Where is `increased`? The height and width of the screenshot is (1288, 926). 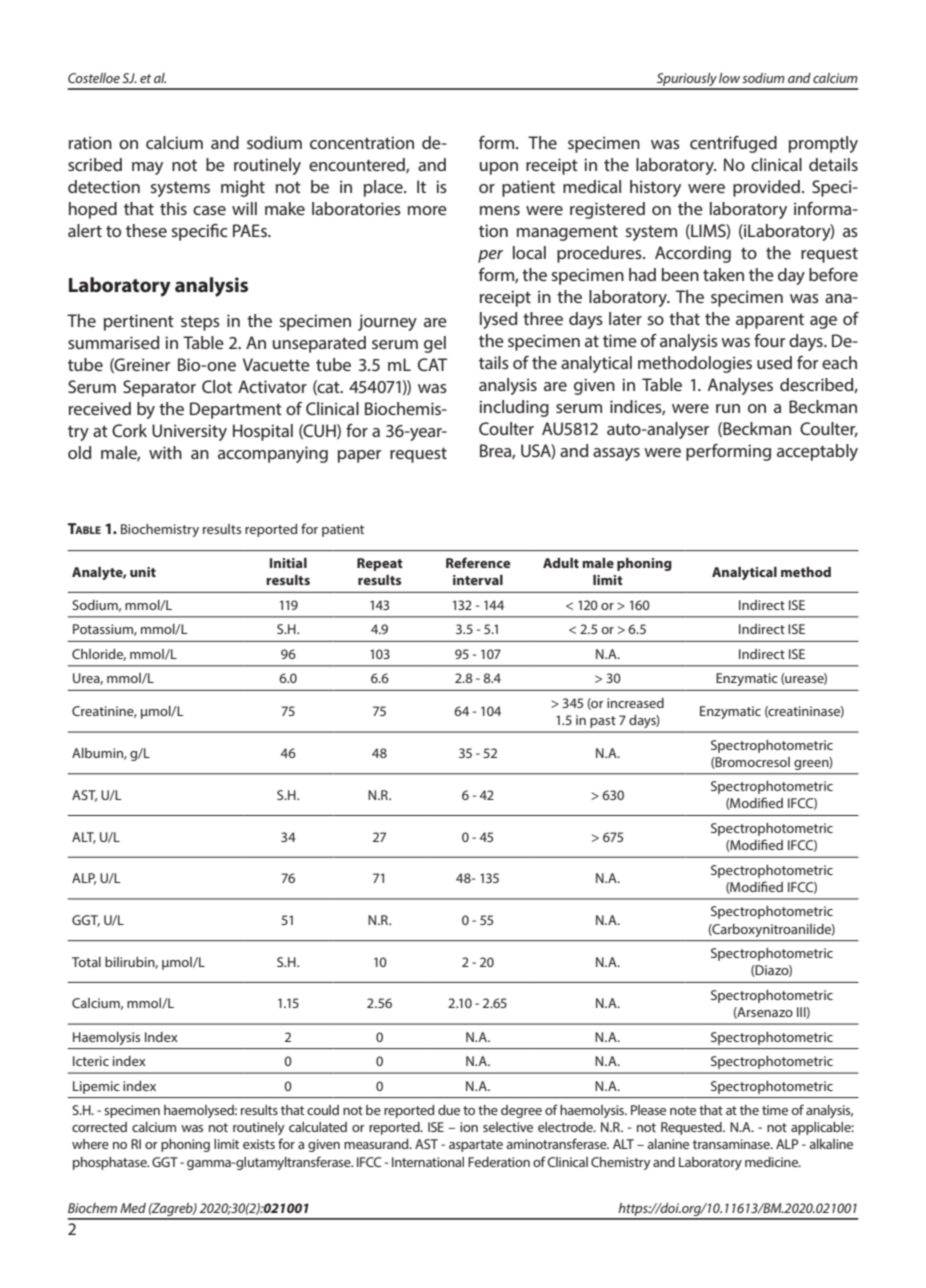 increased is located at coordinates (635, 703).
